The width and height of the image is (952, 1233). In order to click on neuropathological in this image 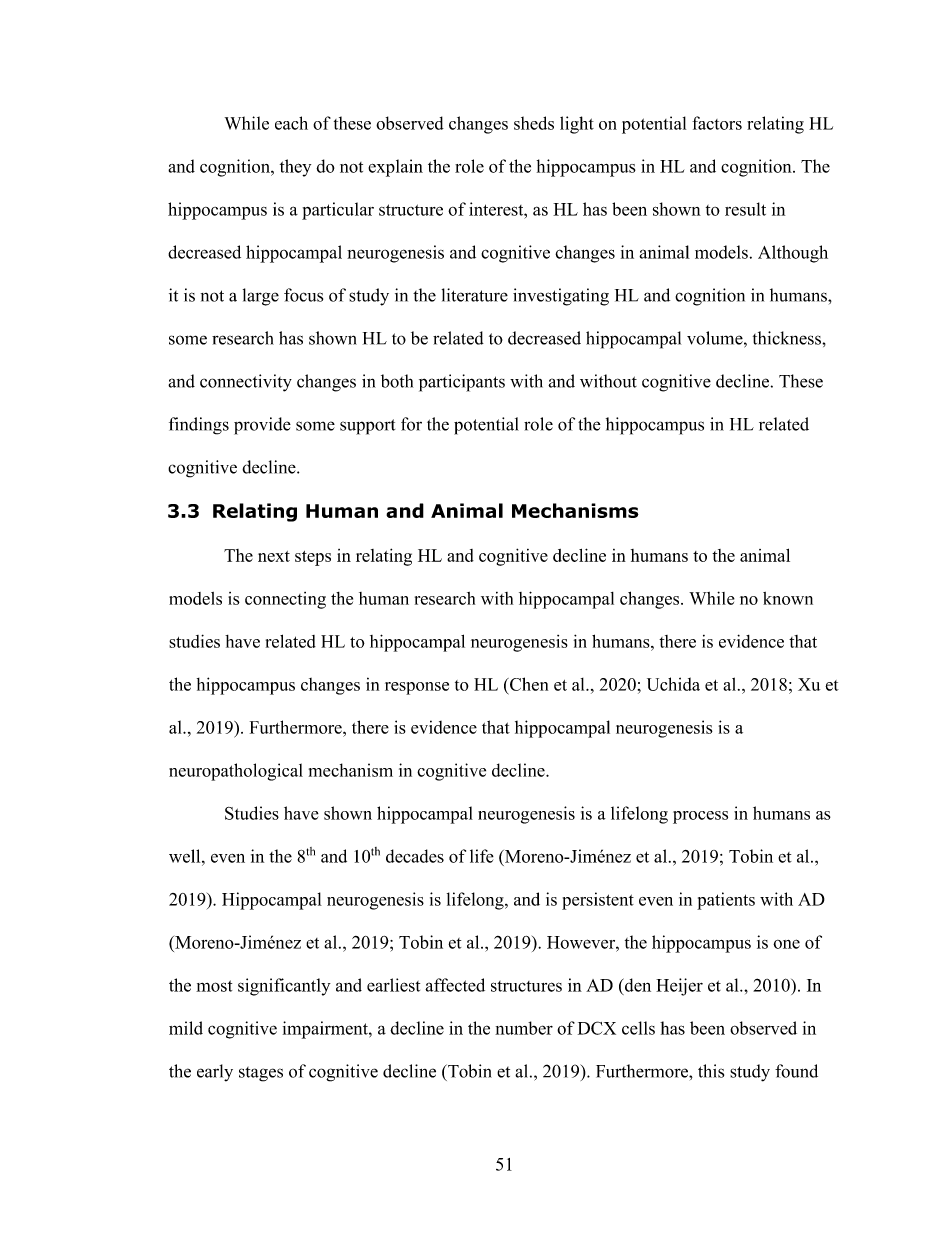, I will do `click(236, 772)`.
